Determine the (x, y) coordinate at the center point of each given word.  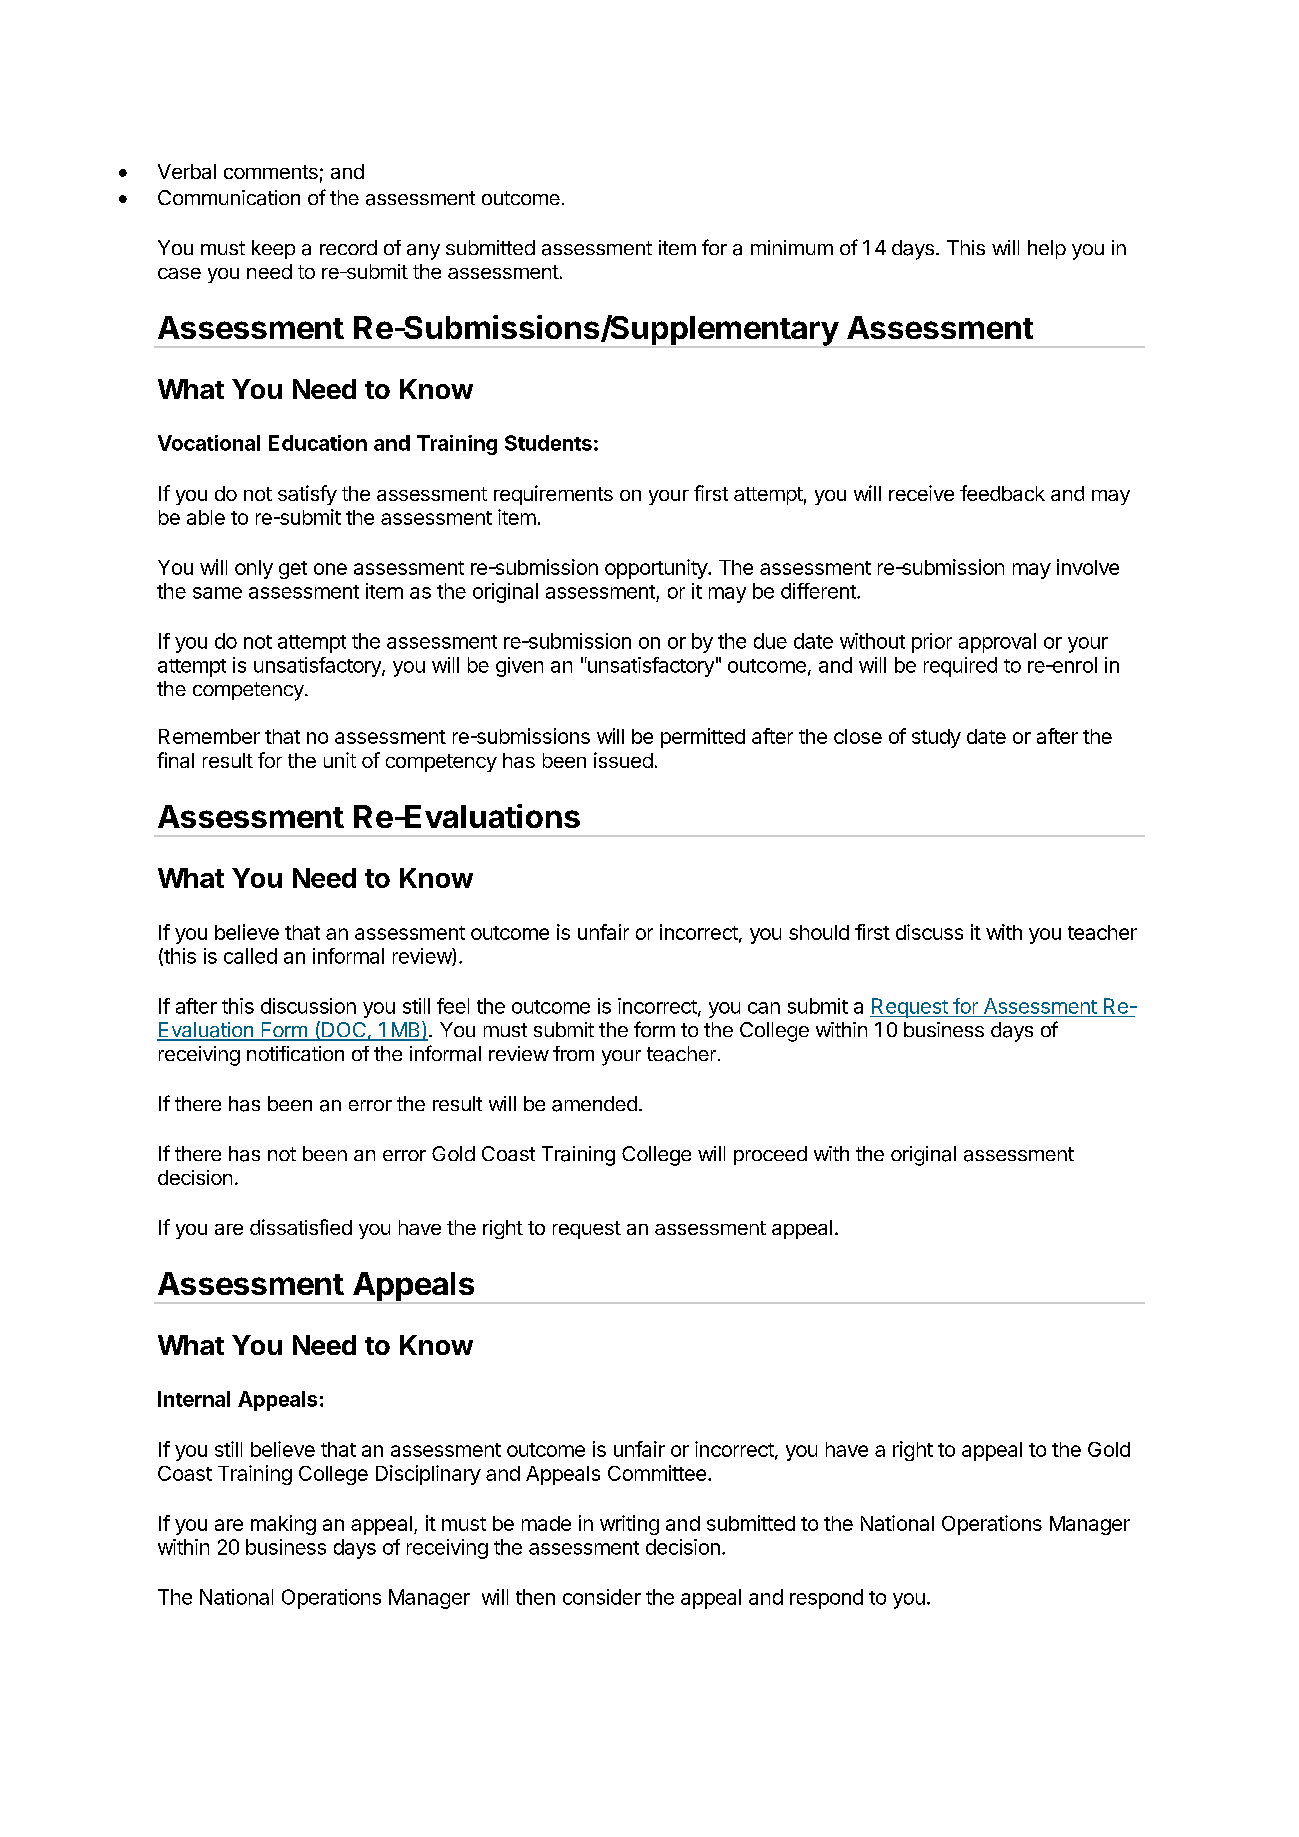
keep (273, 249)
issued (623, 760)
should (819, 932)
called (250, 956)
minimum (792, 247)
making (283, 1525)
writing (629, 1525)
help (1047, 249)
